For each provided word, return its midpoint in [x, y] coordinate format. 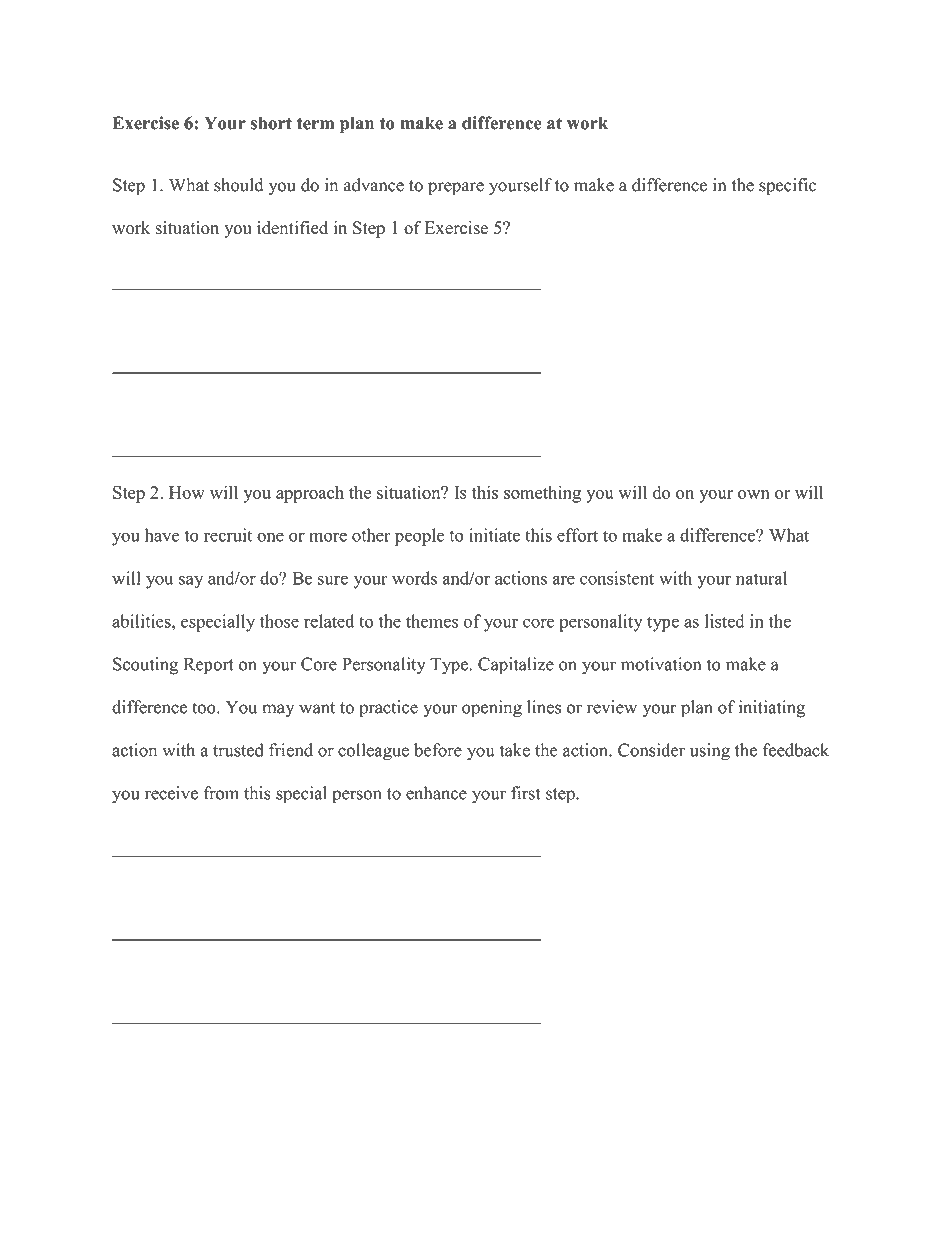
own [754, 494]
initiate [494, 535]
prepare [456, 189]
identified [292, 227]
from [221, 793]
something [542, 494]
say [191, 582]
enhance [436, 793]
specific [788, 187]
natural [761, 578]
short [271, 123]
